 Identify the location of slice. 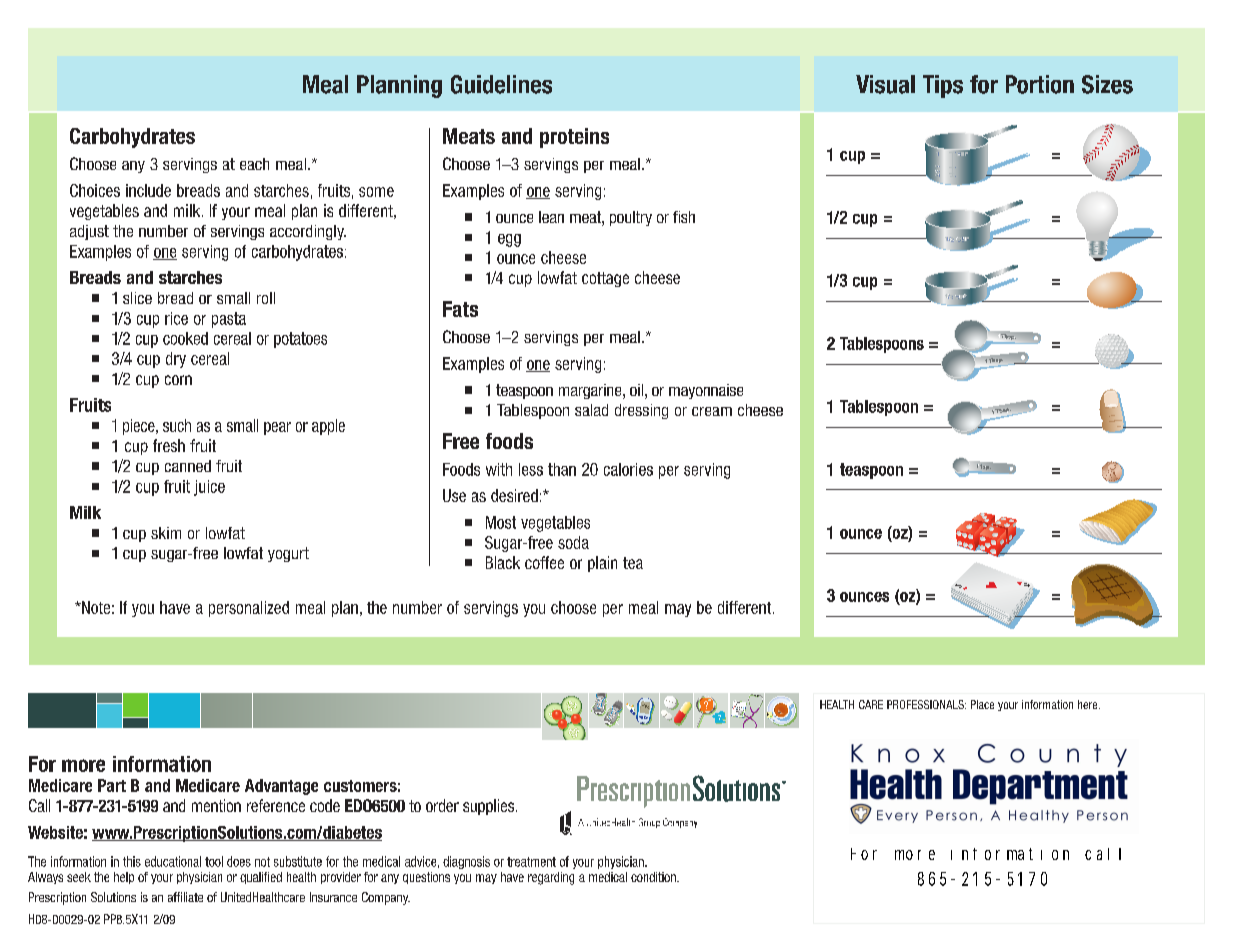
(137, 298).
